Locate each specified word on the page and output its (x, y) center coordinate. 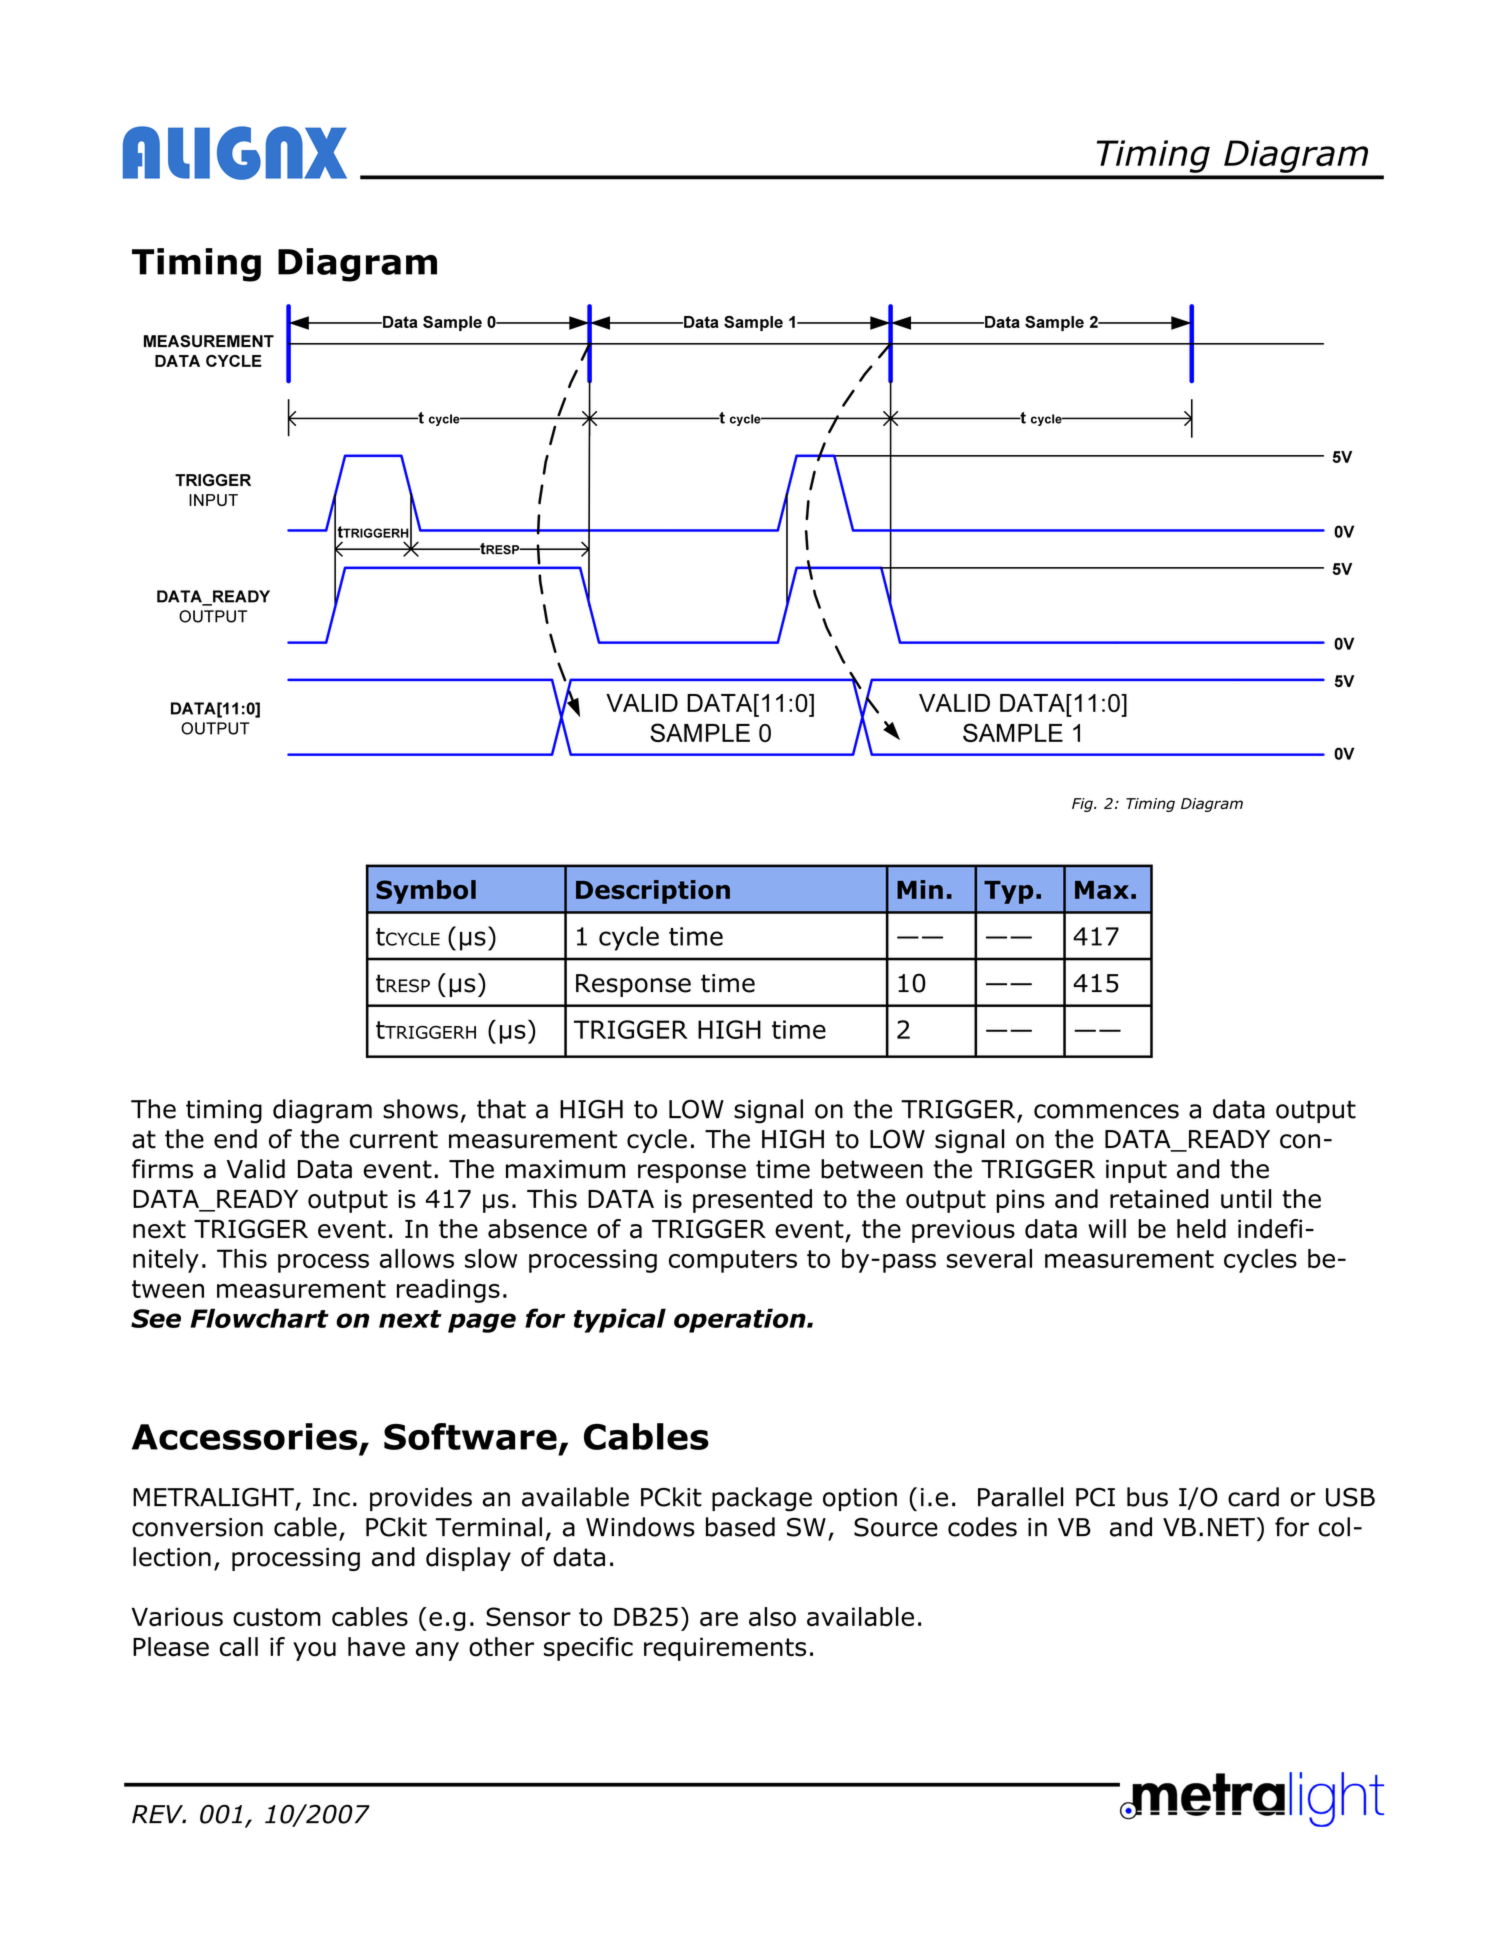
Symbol (426, 892)
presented (752, 1201)
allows (417, 1258)
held (1201, 1229)
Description (653, 892)
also (772, 1617)
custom (277, 1617)
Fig (1083, 805)
